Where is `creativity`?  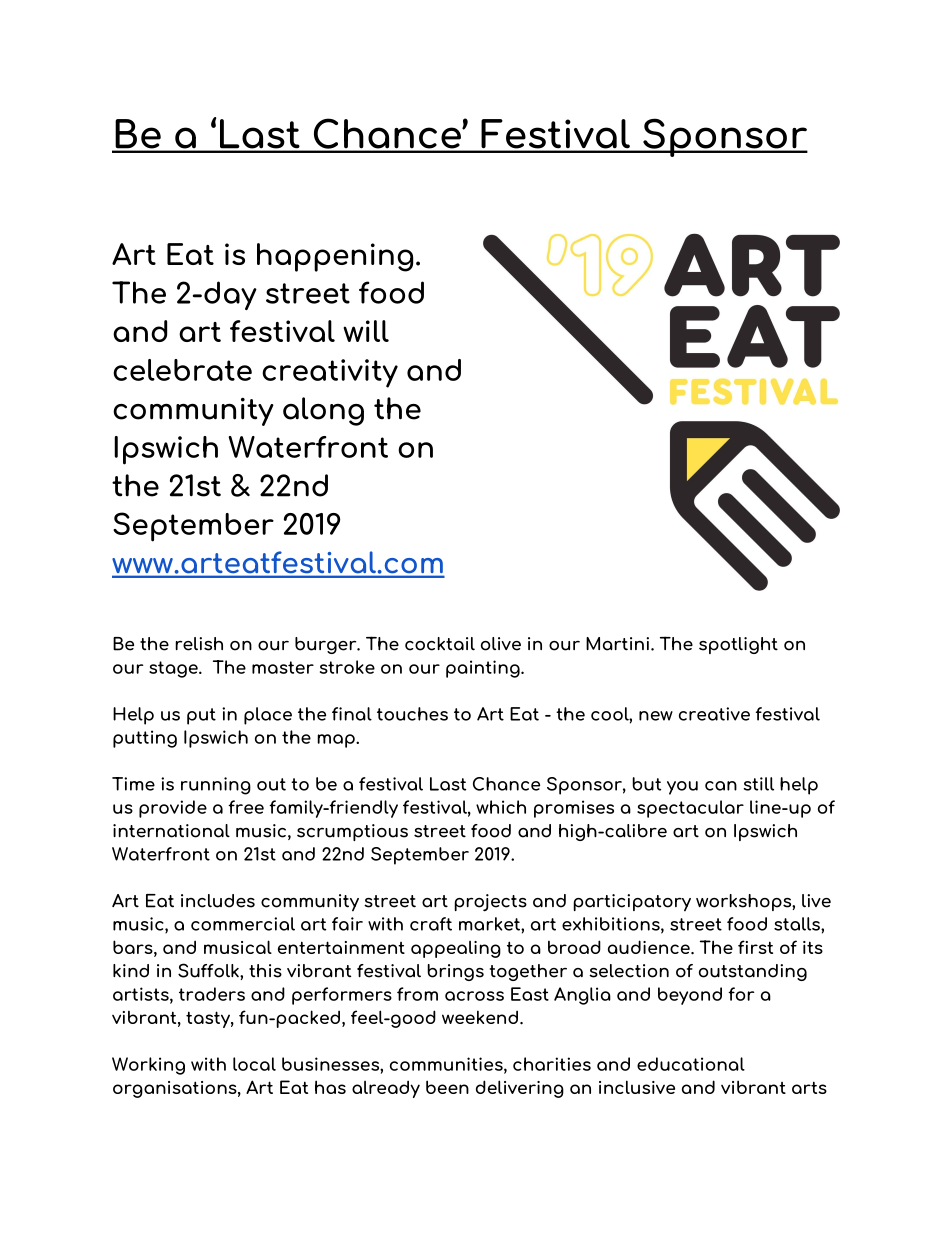
creativity is located at coordinates (330, 373).
